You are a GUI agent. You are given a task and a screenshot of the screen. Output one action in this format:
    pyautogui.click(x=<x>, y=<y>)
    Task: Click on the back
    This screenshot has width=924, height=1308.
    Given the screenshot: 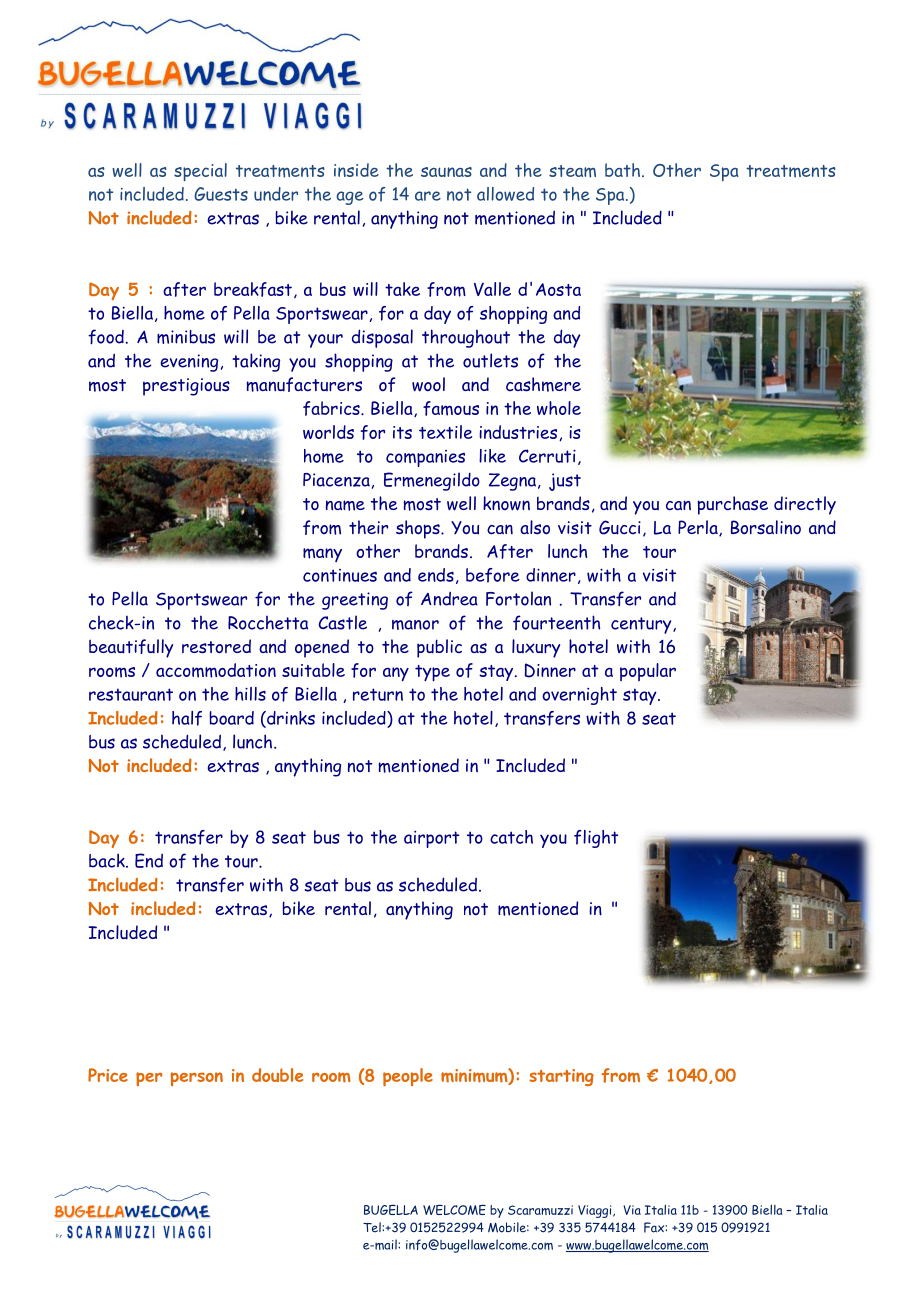 What is the action you would take?
    pyautogui.click(x=108, y=860)
